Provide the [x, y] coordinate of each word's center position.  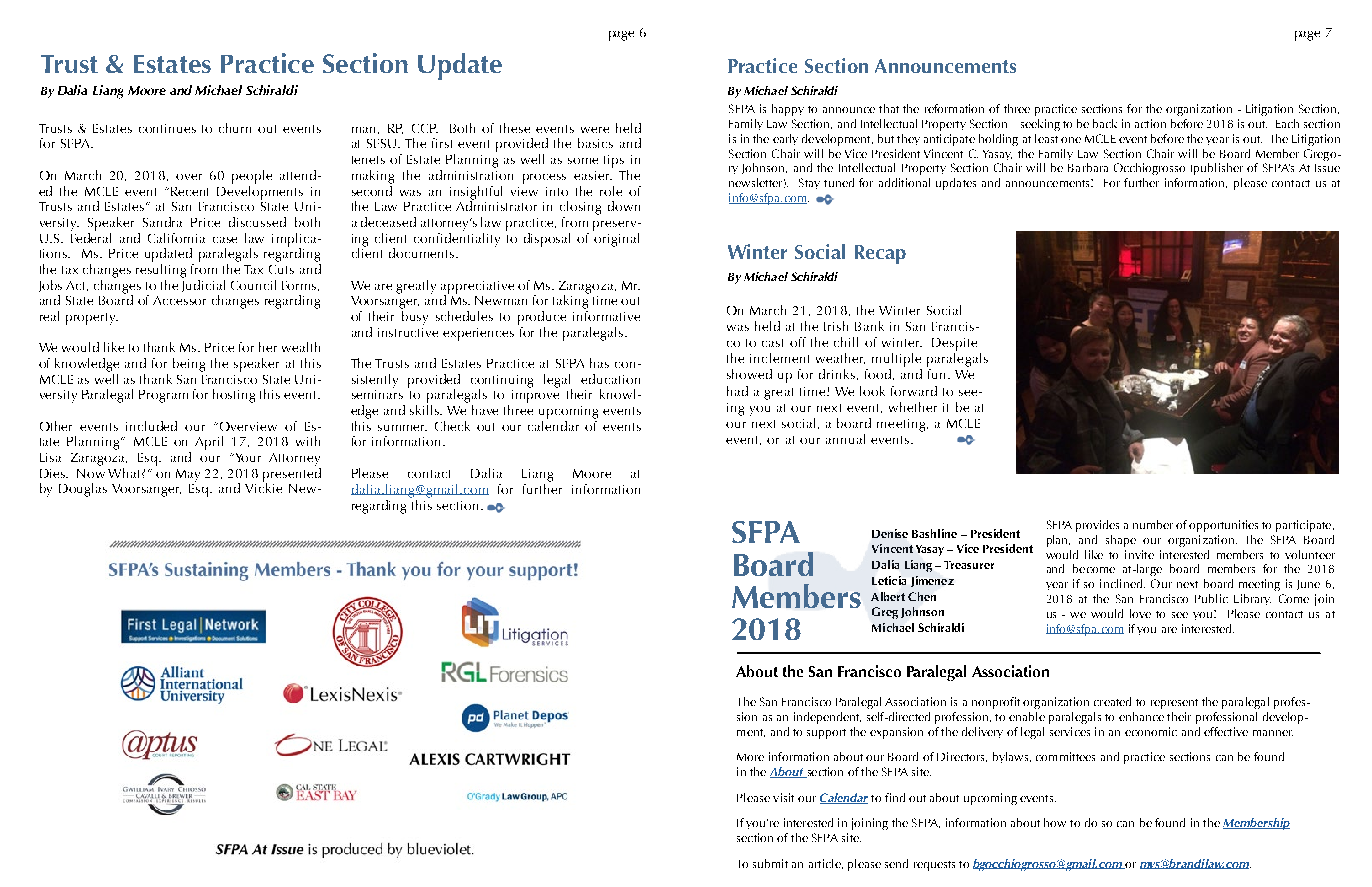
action [1150, 123]
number [1153, 524]
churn [235, 128]
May [188, 475]
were [595, 130]
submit [770, 863]
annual [845, 439]
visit [783, 797]
